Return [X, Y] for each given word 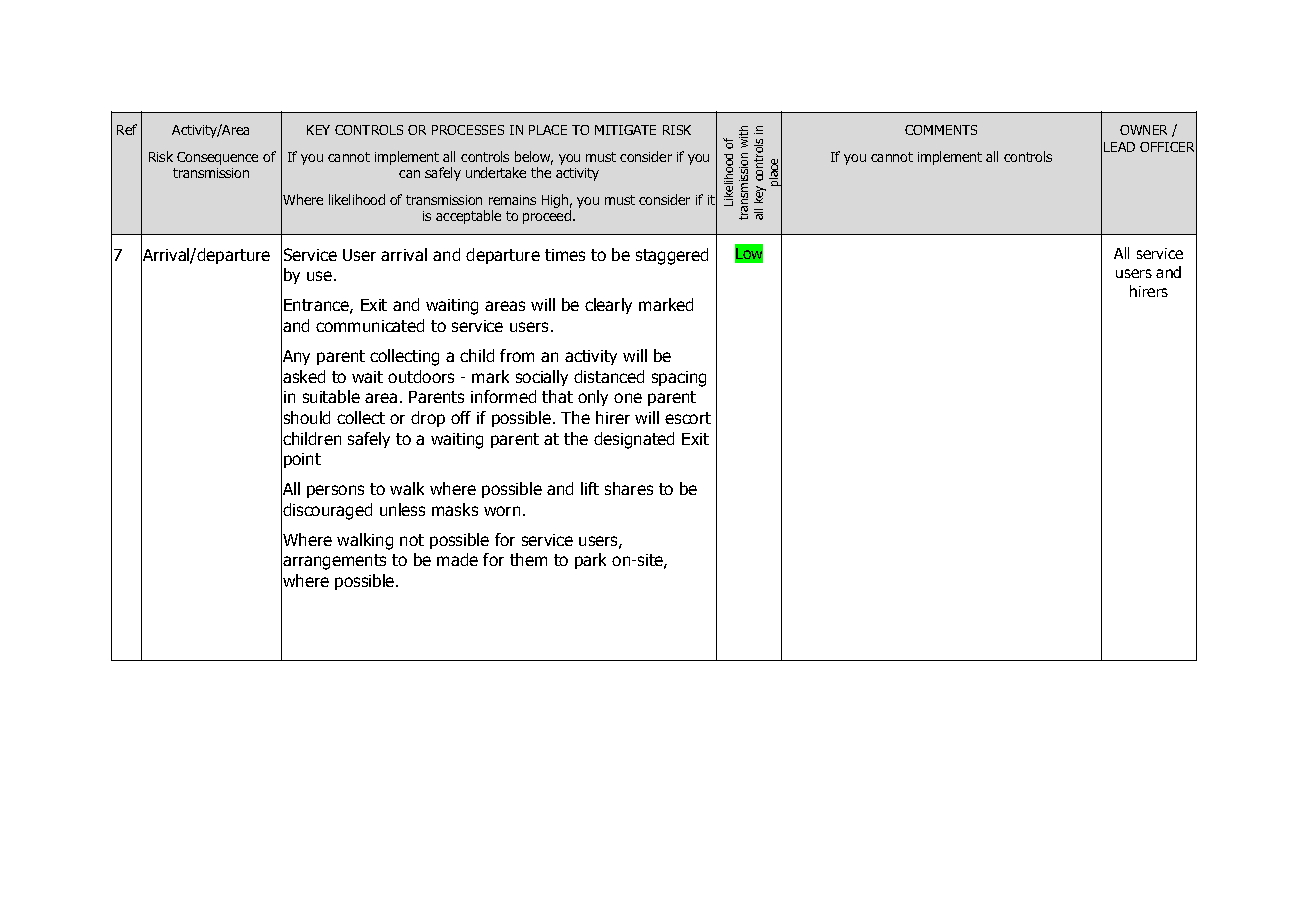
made [457, 559]
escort [688, 418]
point [302, 460]
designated [634, 440]
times [565, 255]
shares [629, 488]
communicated [370, 325]
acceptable [468, 217]
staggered [672, 256]
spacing [679, 379]
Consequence [217, 158]
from [517, 355]
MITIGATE [625, 130]
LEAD [1119, 147]
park [590, 561]
